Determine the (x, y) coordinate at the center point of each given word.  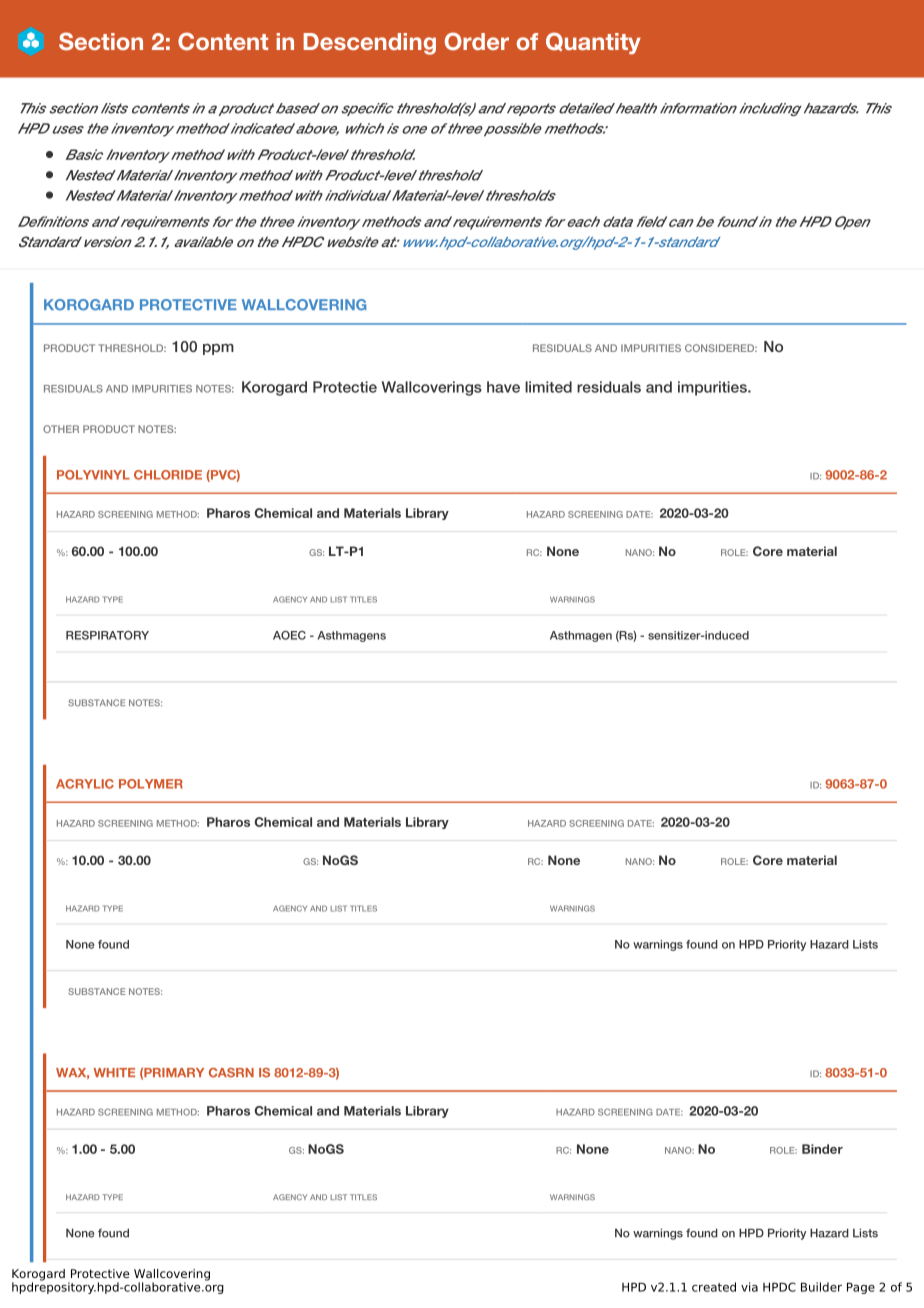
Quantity (593, 43)
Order (477, 41)
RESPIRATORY (107, 635)
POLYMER (151, 784)
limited (548, 387)
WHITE (114, 1072)
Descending (369, 44)
